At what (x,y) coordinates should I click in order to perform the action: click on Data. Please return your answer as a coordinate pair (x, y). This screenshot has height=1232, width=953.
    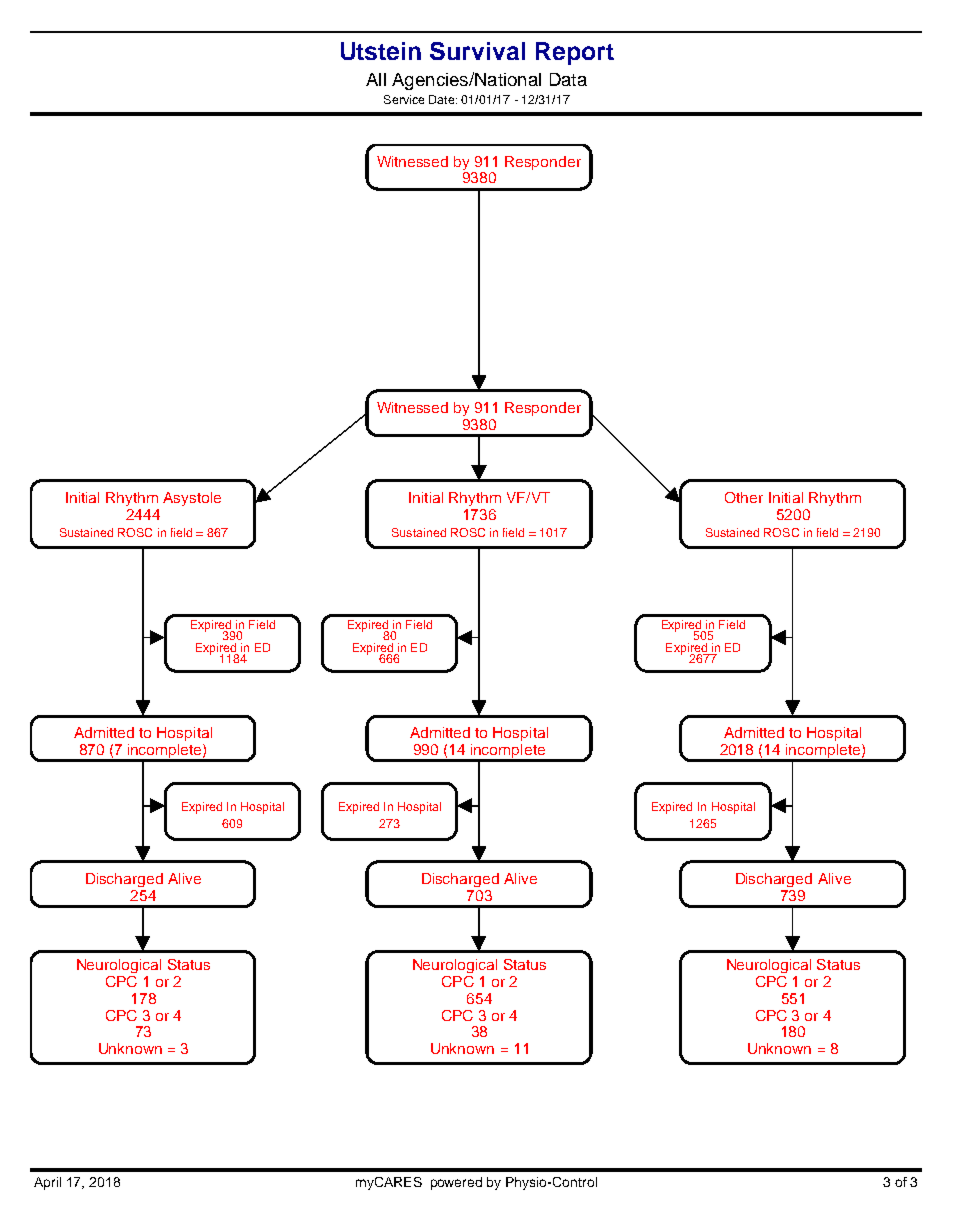
    Looking at the image, I should click on (568, 79).
